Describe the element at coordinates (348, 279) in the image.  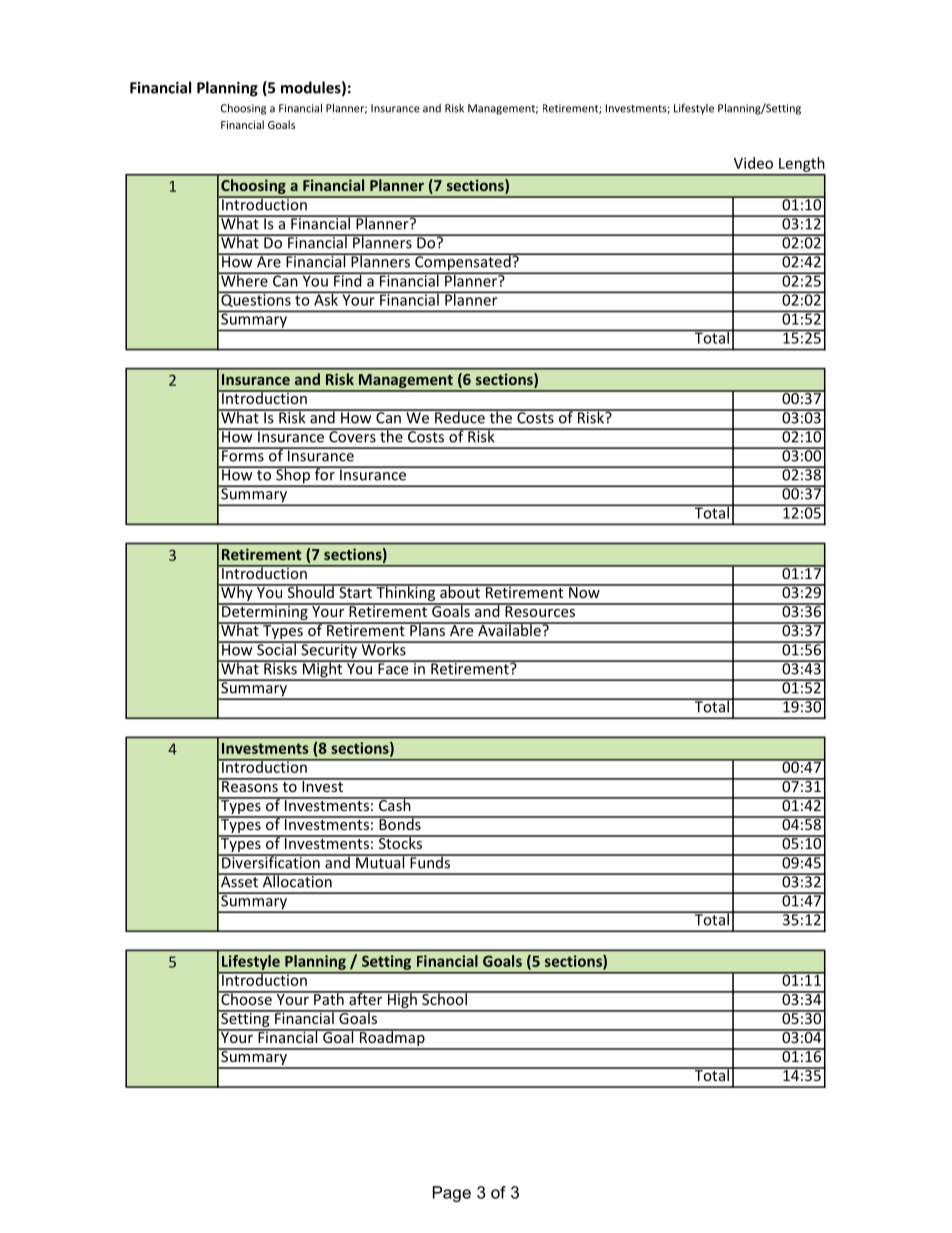
I see `Find` at that location.
